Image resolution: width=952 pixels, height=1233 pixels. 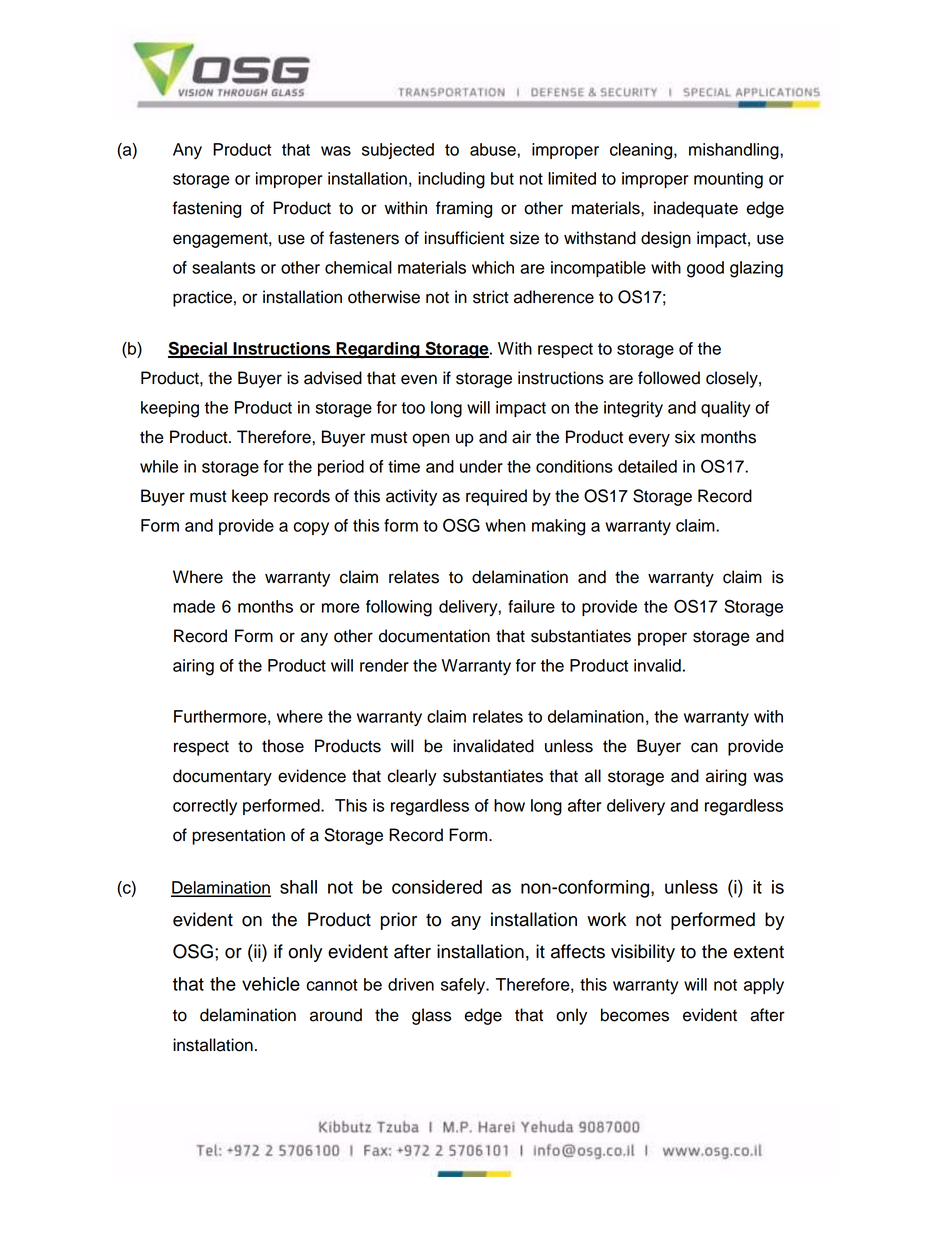 I want to click on including, so click(x=451, y=180).
